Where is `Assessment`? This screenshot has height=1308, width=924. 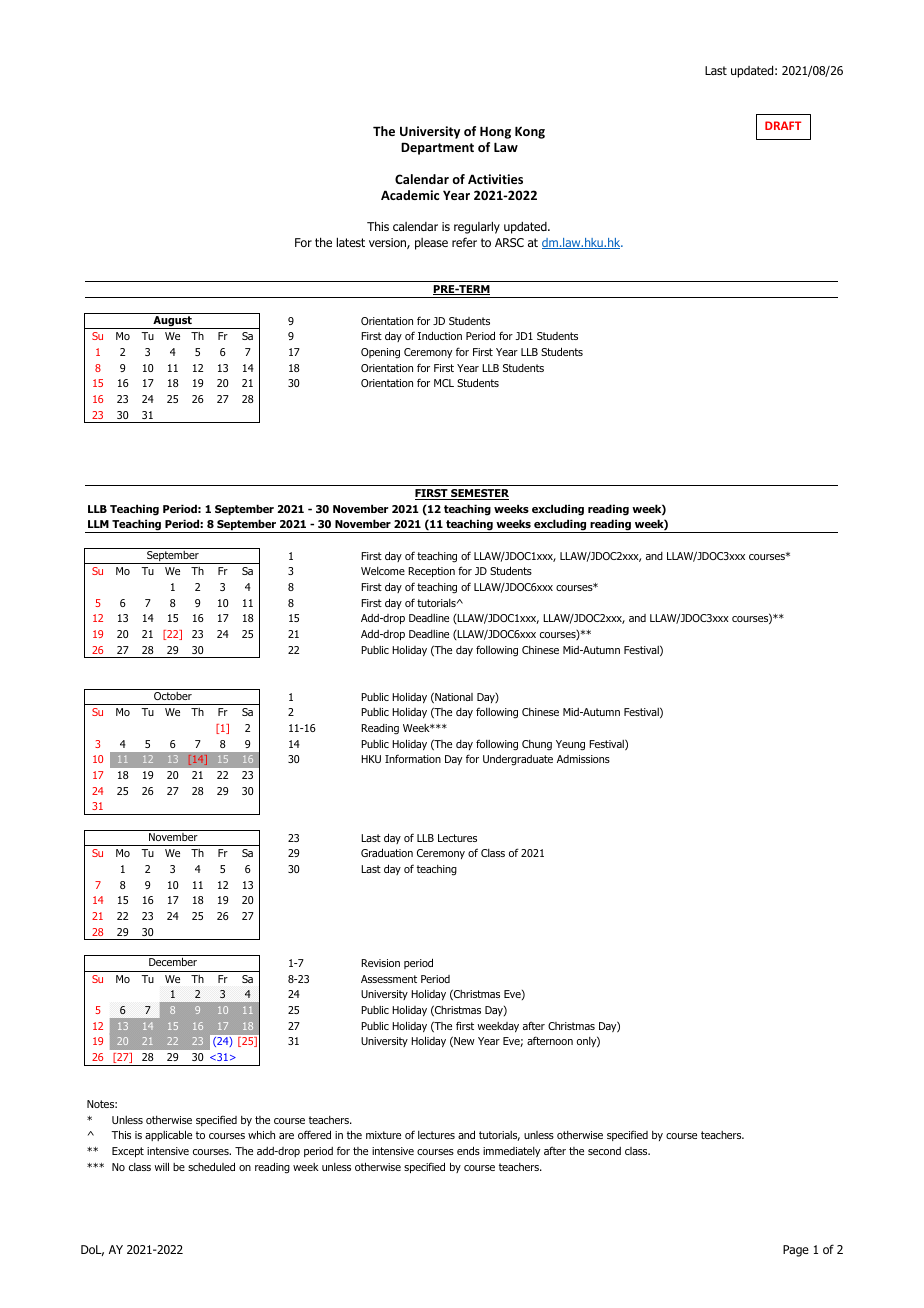
Assessment is located at coordinates (389, 979).
